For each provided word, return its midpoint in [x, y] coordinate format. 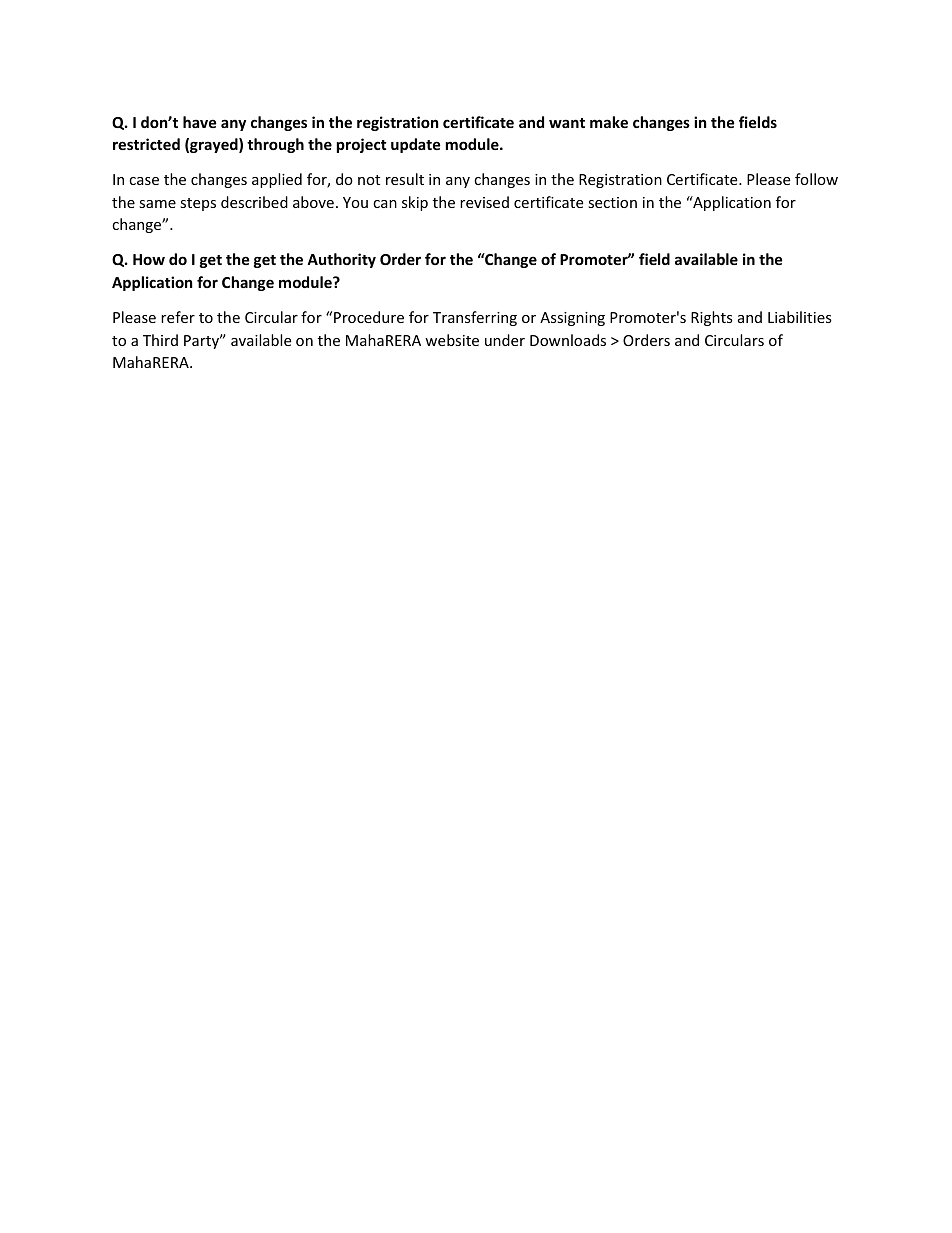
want [567, 123]
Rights [712, 318]
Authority [341, 260]
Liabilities [800, 317]
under [505, 340]
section [612, 202]
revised [484, 202]
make [609, 122]
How [149, 259]
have [200, 122]
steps [198, 204]
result [405, 179]
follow [816, 179]
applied [277, 180]
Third [160, 340]
